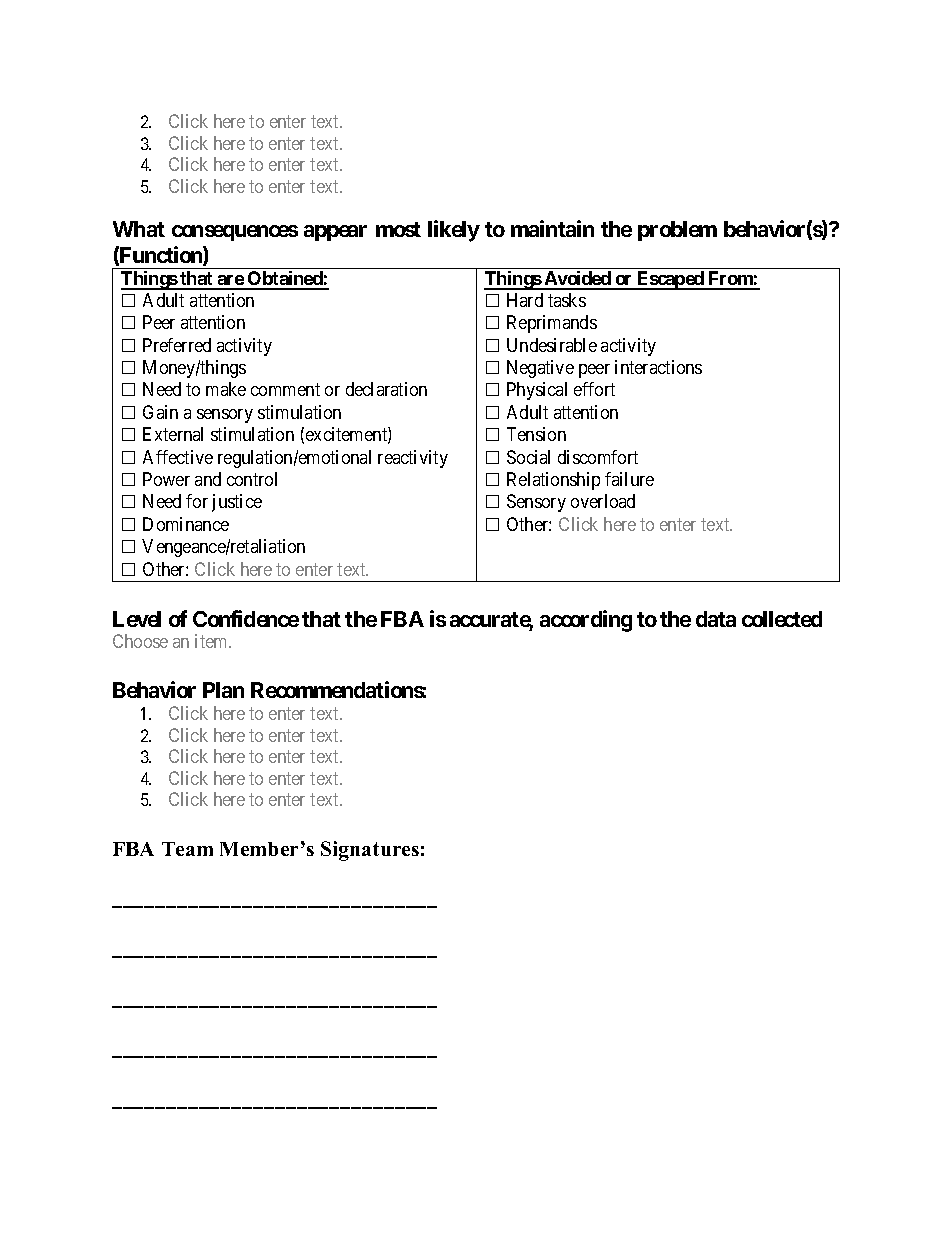  I want to click on according, so click(586, 621).
